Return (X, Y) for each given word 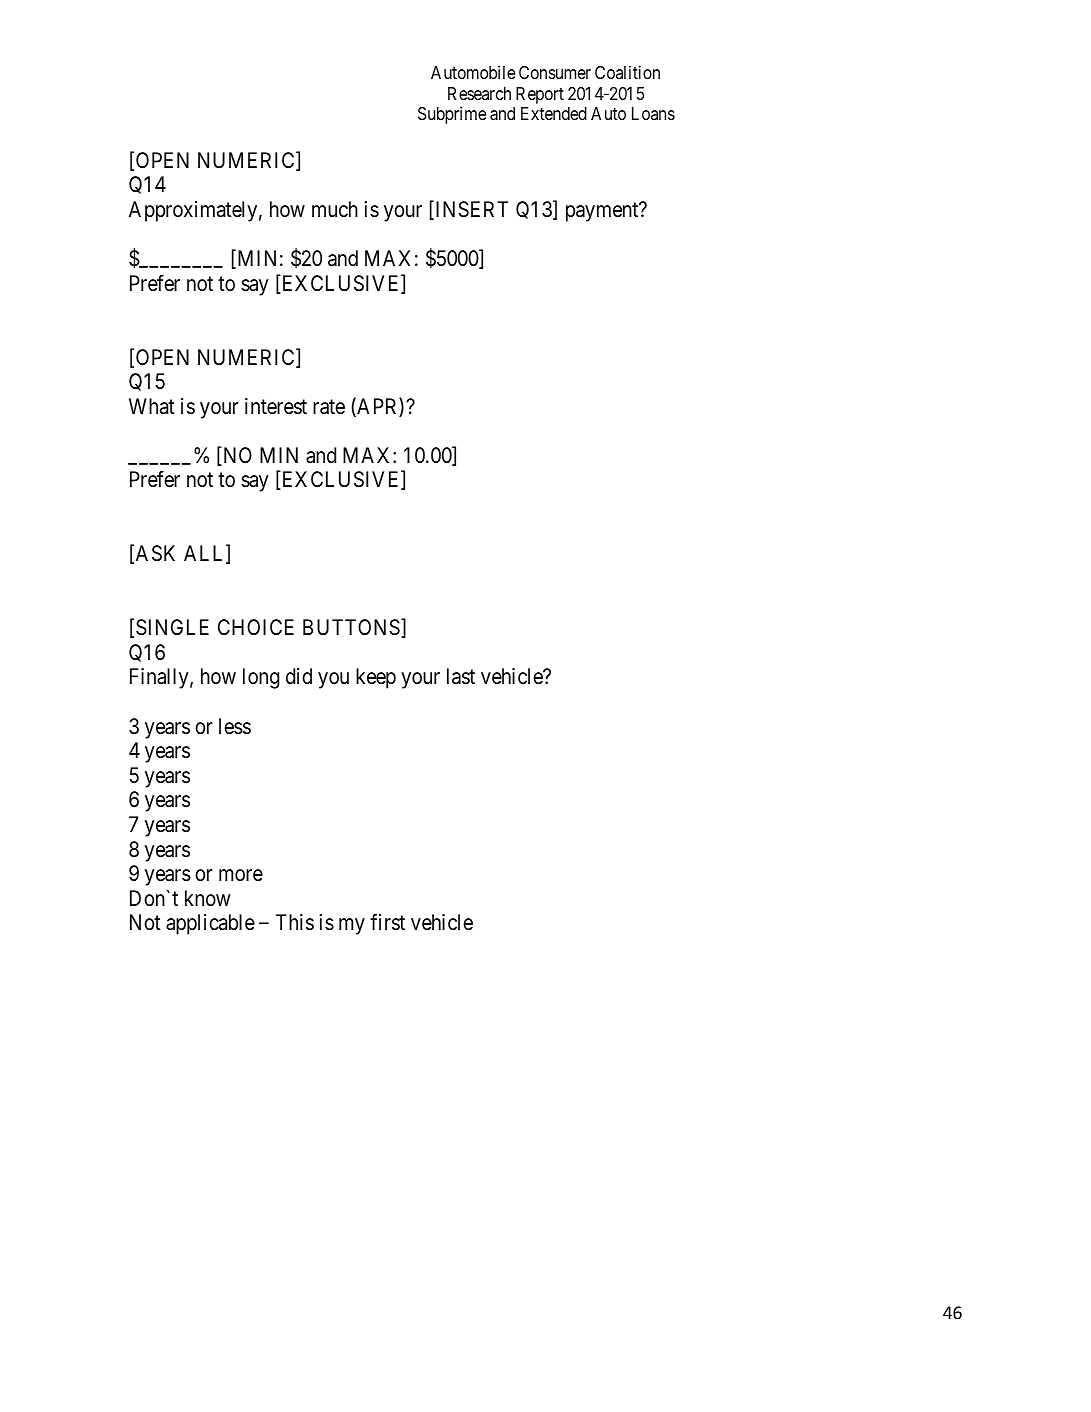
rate (329, 407)
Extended (554, 113)
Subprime (452, 115)
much (335, 209)
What (152, 406)
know (208, 898)
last (461, 676)
